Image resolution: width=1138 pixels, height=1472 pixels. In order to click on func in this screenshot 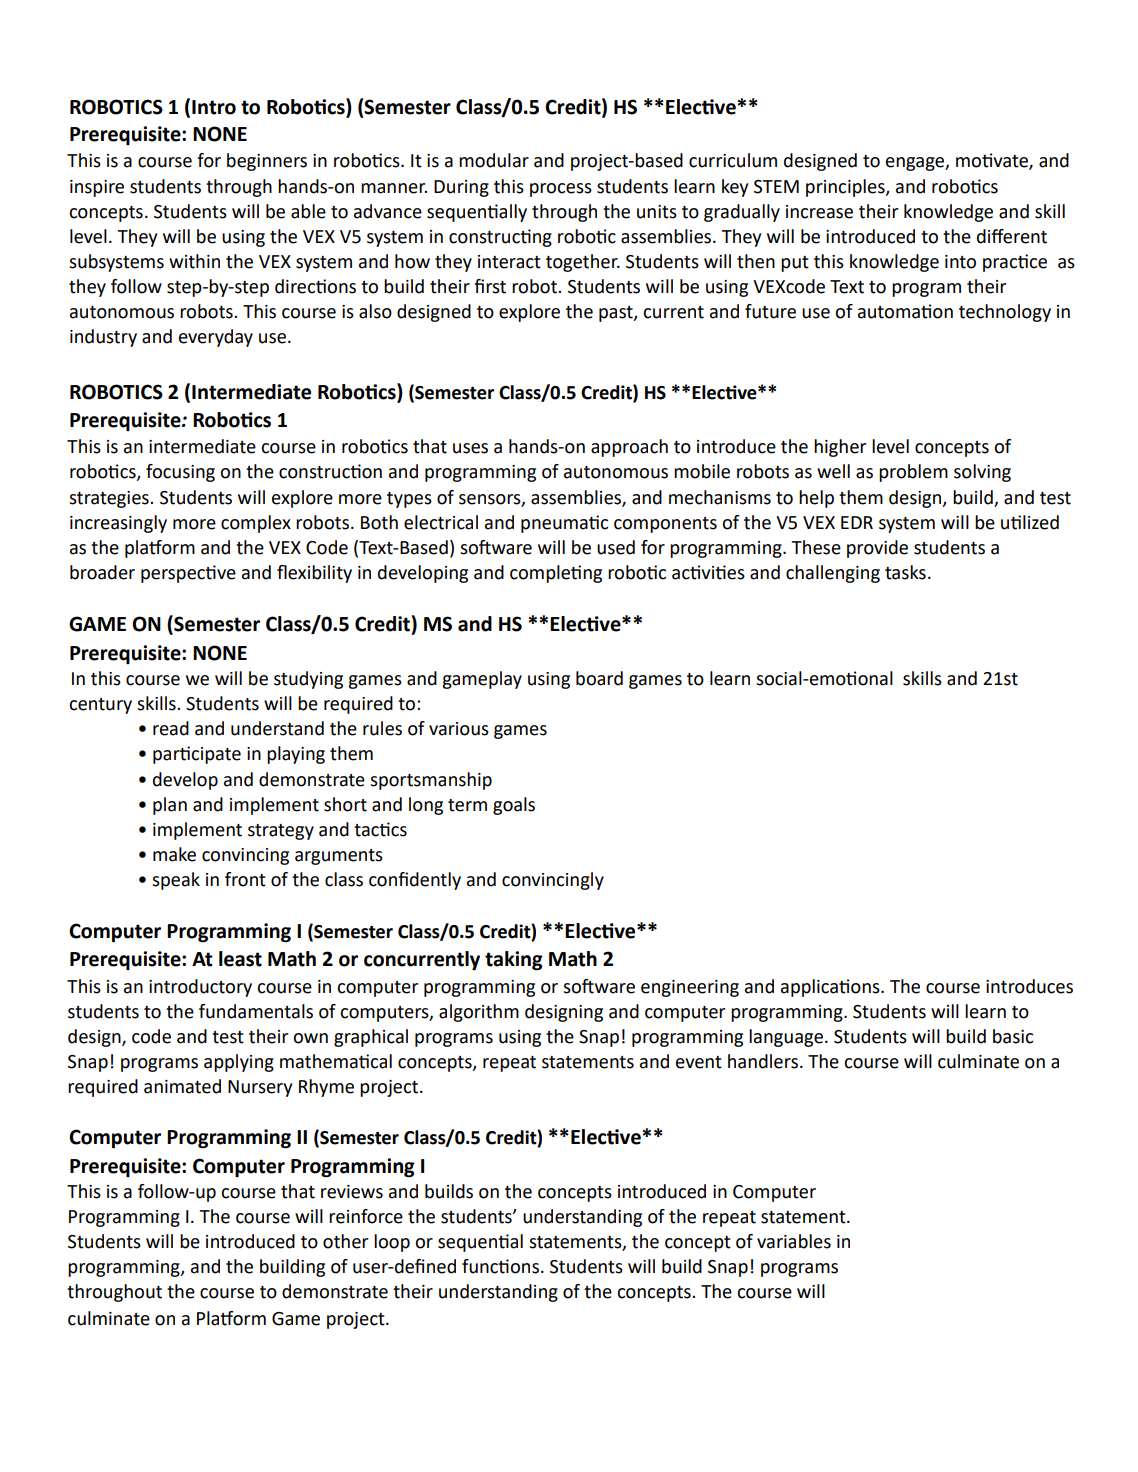, I will do `click(481, 1266)`.
